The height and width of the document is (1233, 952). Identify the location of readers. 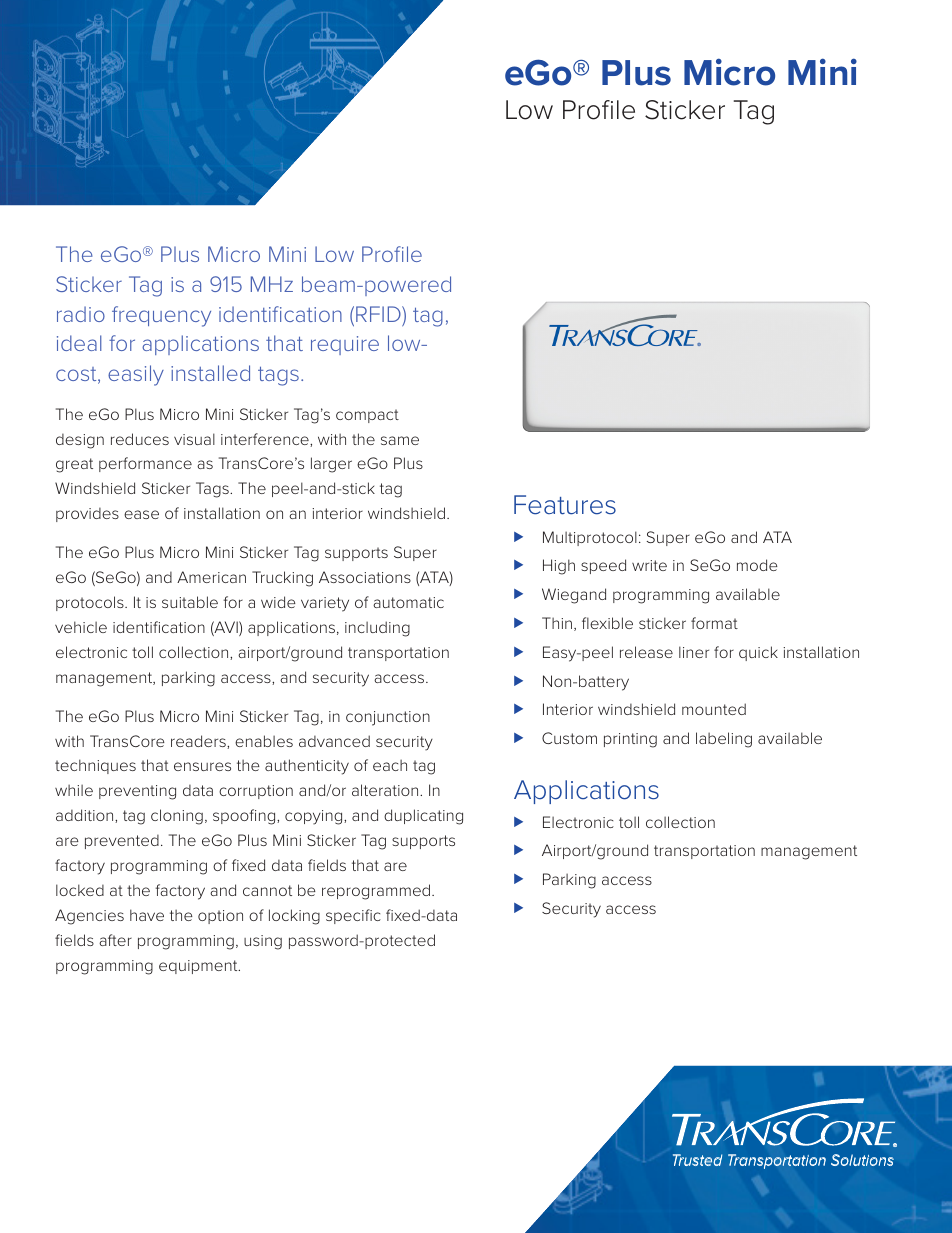
(199, 742).
